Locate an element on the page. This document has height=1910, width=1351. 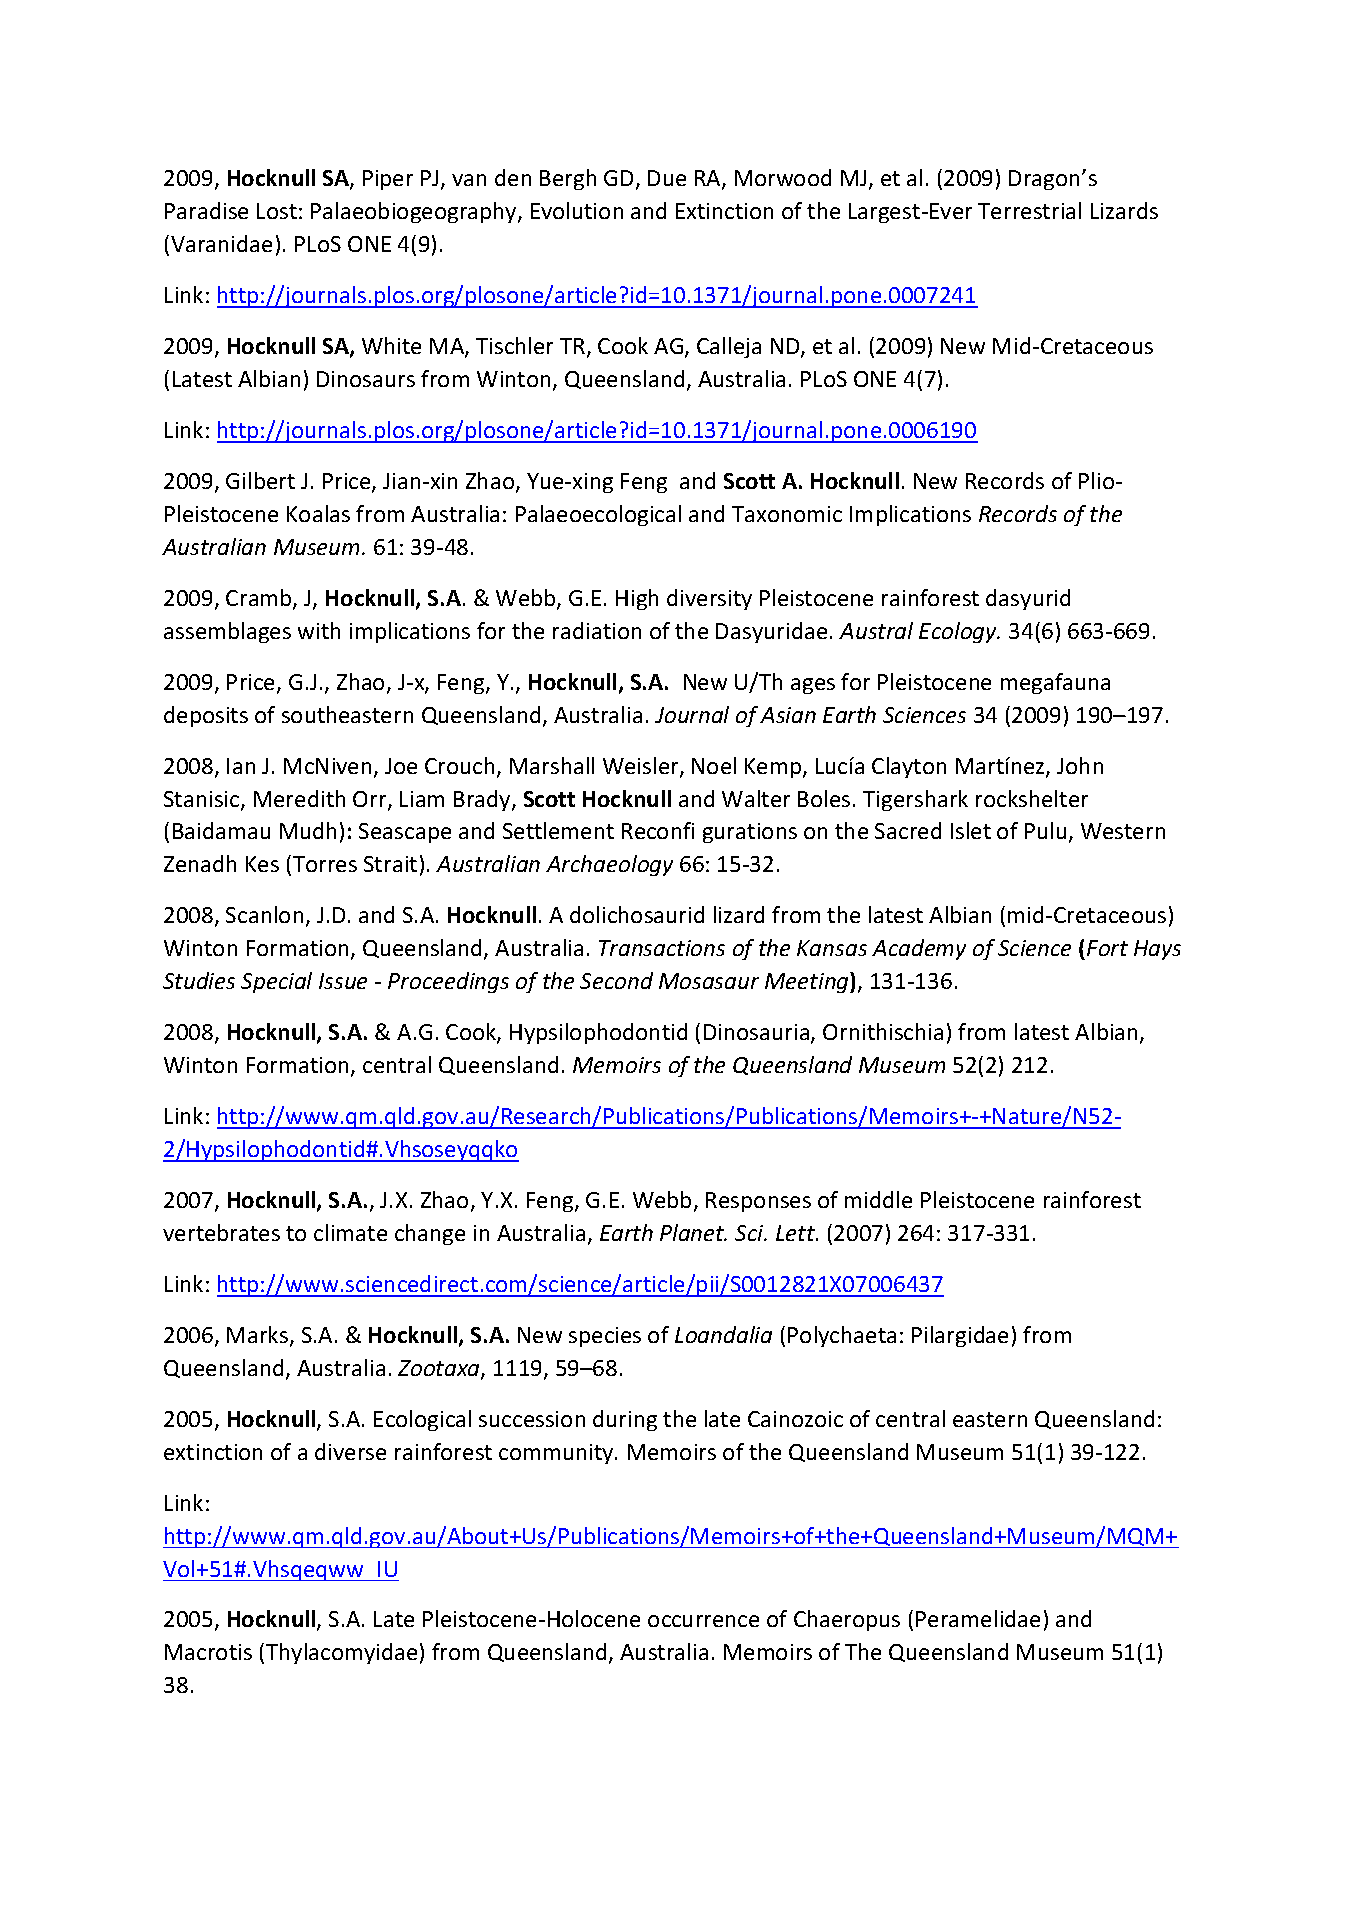
Transactions is located at coordinates (662, 948).
